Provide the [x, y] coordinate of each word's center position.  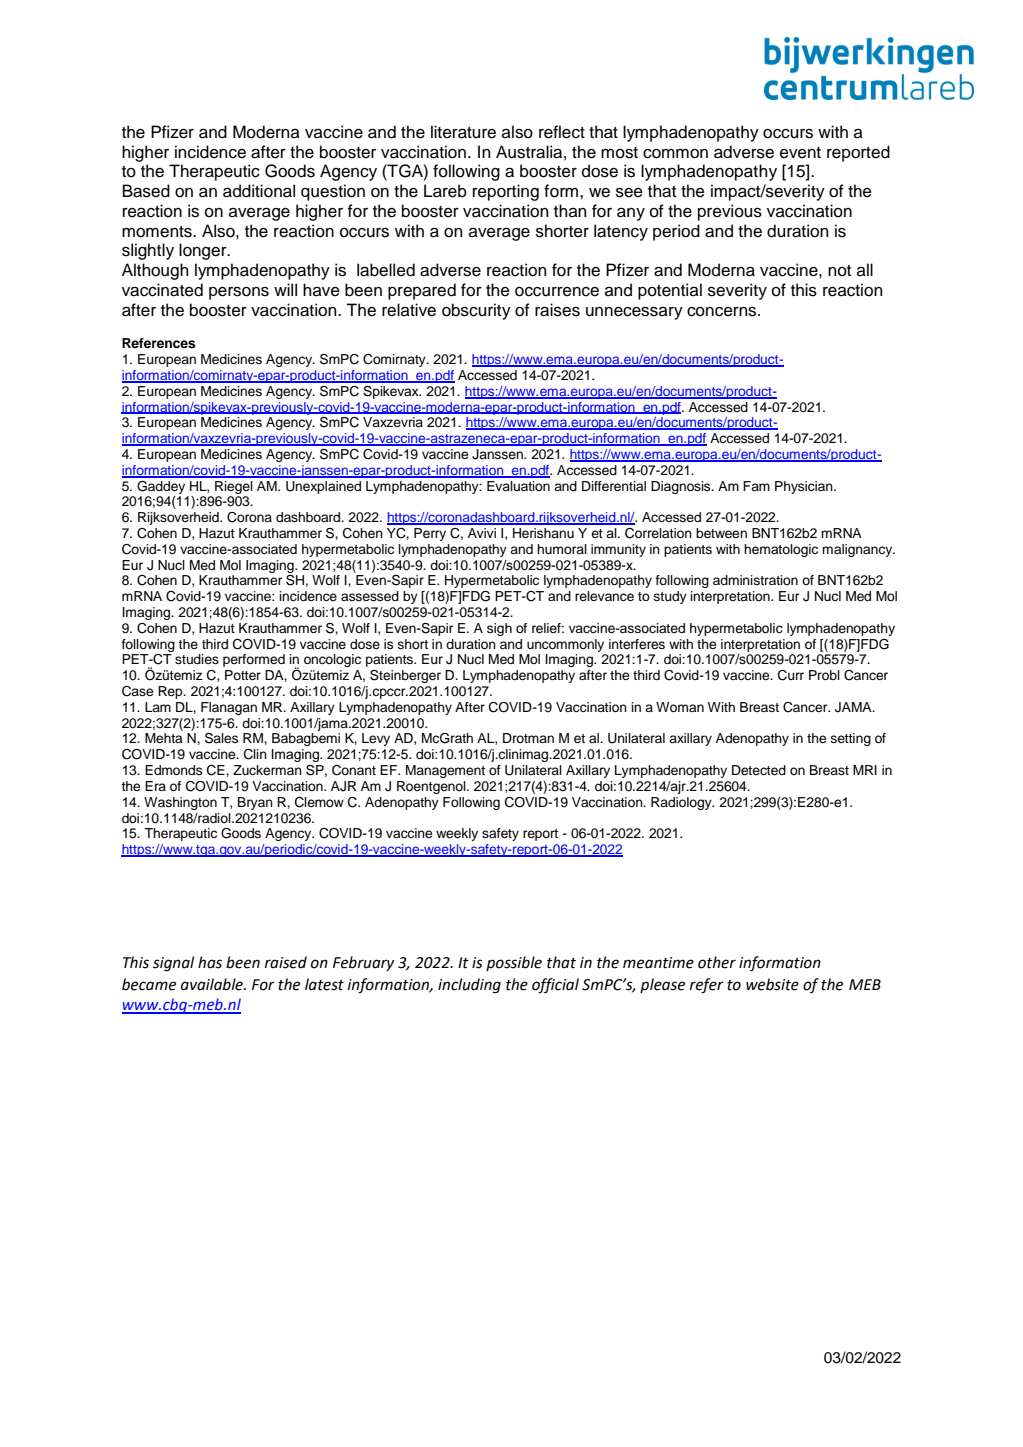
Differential [614, 486]
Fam [756, 486]
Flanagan [229, 708]
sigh [499, 629]
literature [463, 132]
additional [259, 191]
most [619, 153]
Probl [824, 675]
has [210, 962]
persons [239, 293]
